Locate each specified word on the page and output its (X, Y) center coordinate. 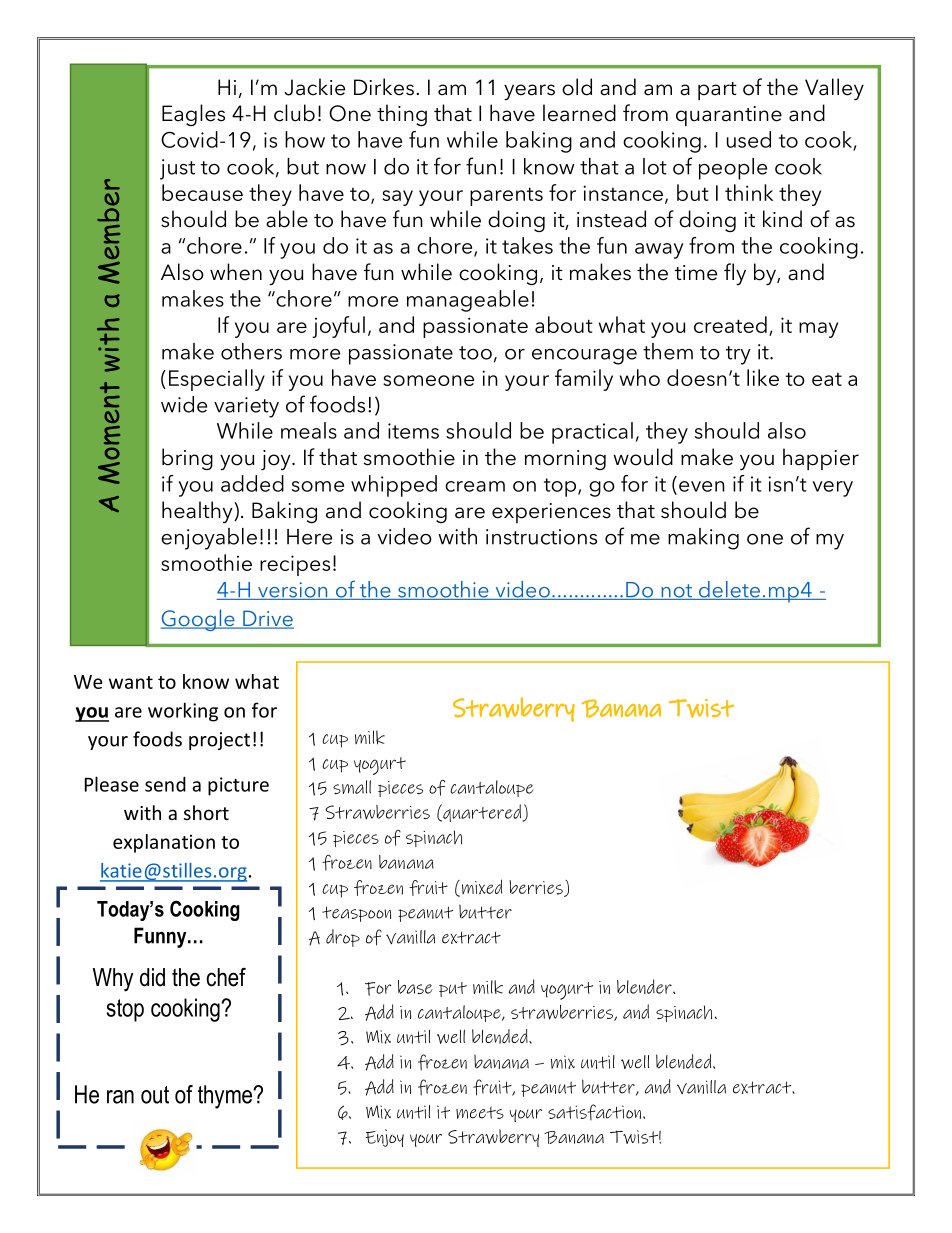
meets (480, 1113)
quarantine (729, 116)
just (177, 169)
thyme (226, 1097)
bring (187, 459)
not (676, 592)
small (352, 787)
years (529, 92)
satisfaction (594, 1112)
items (413, 431)
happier (821, 459)
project (219, 741)
